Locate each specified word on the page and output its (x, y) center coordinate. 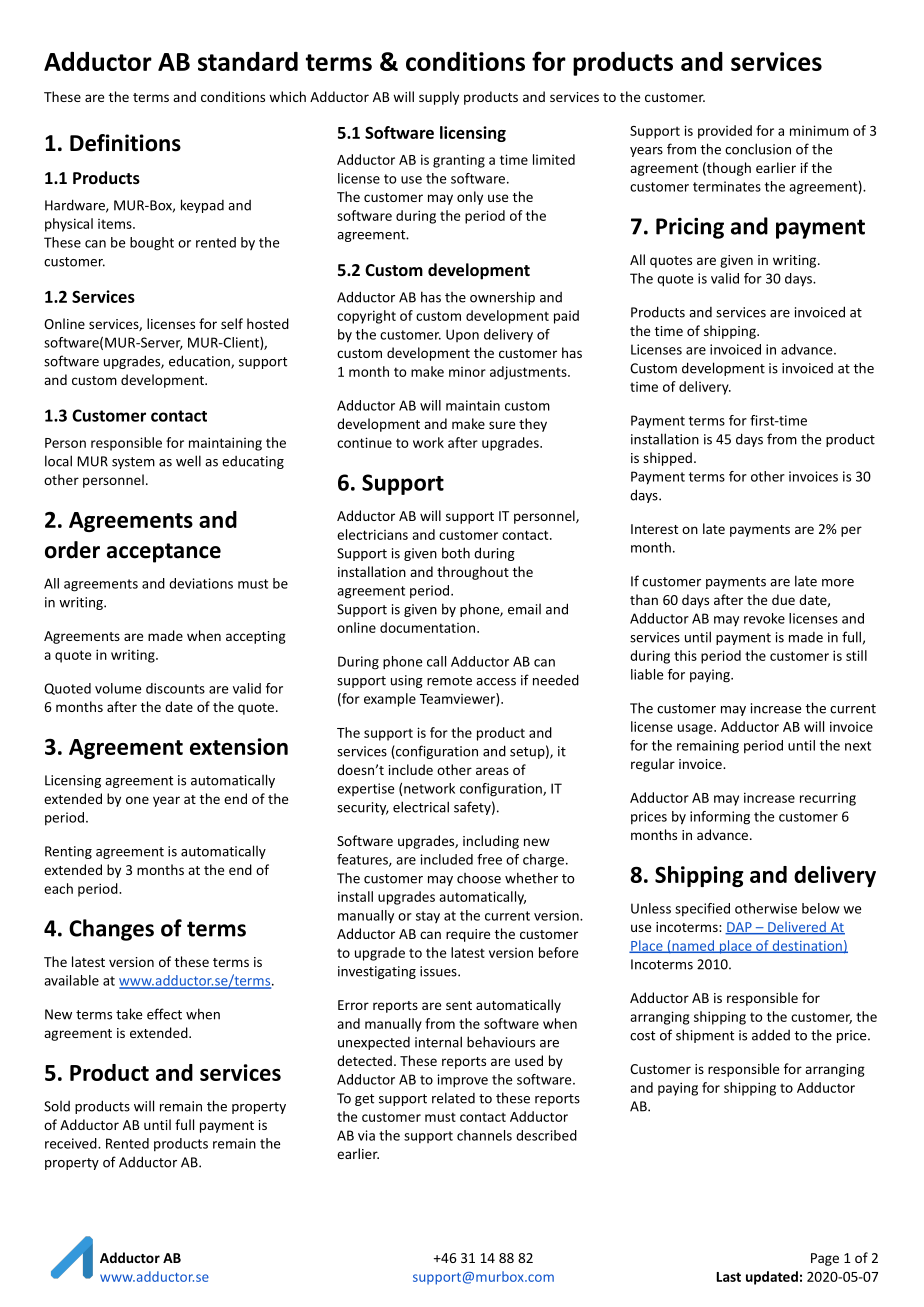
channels (484, 1135)
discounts (175, 688)
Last (729, 1277)
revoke (764, 618)
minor (467, 372)
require (468, 935)
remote (449, 681)
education (200, 362)
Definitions (125, 143)
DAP (739, 928)
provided (725, 132)
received (72, 1143)
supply (439, 98)
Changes (111, 930)
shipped (667, 459)
